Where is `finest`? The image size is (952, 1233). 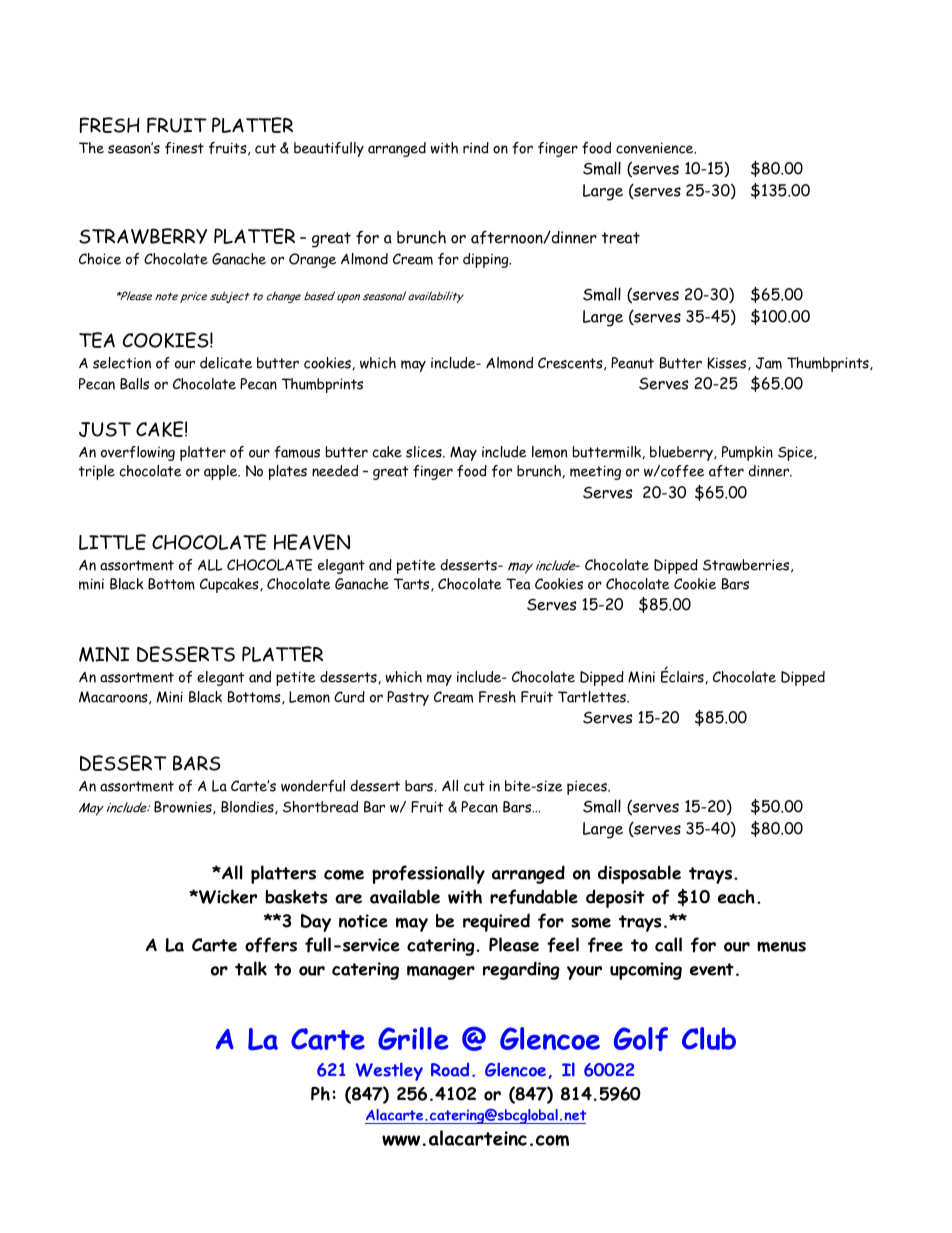
finest is located at coordinates (184, 148).
